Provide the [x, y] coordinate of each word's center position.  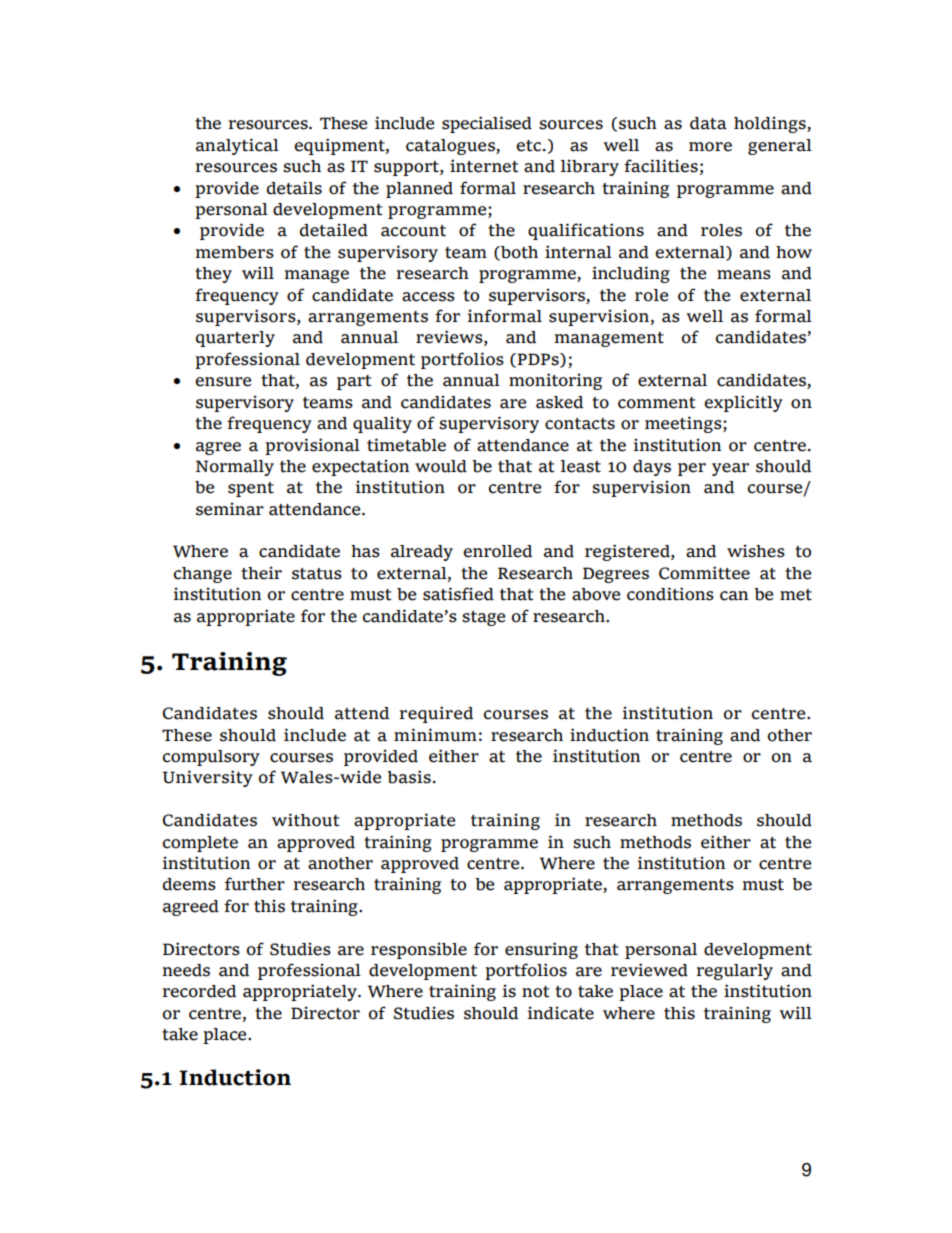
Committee [704, 573]
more [710, 147]
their [261, 573]
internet [484, 166]
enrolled [497, 551]
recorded [199, 991]
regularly [735, 972]
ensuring [541, 950]
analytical [237, 146]
